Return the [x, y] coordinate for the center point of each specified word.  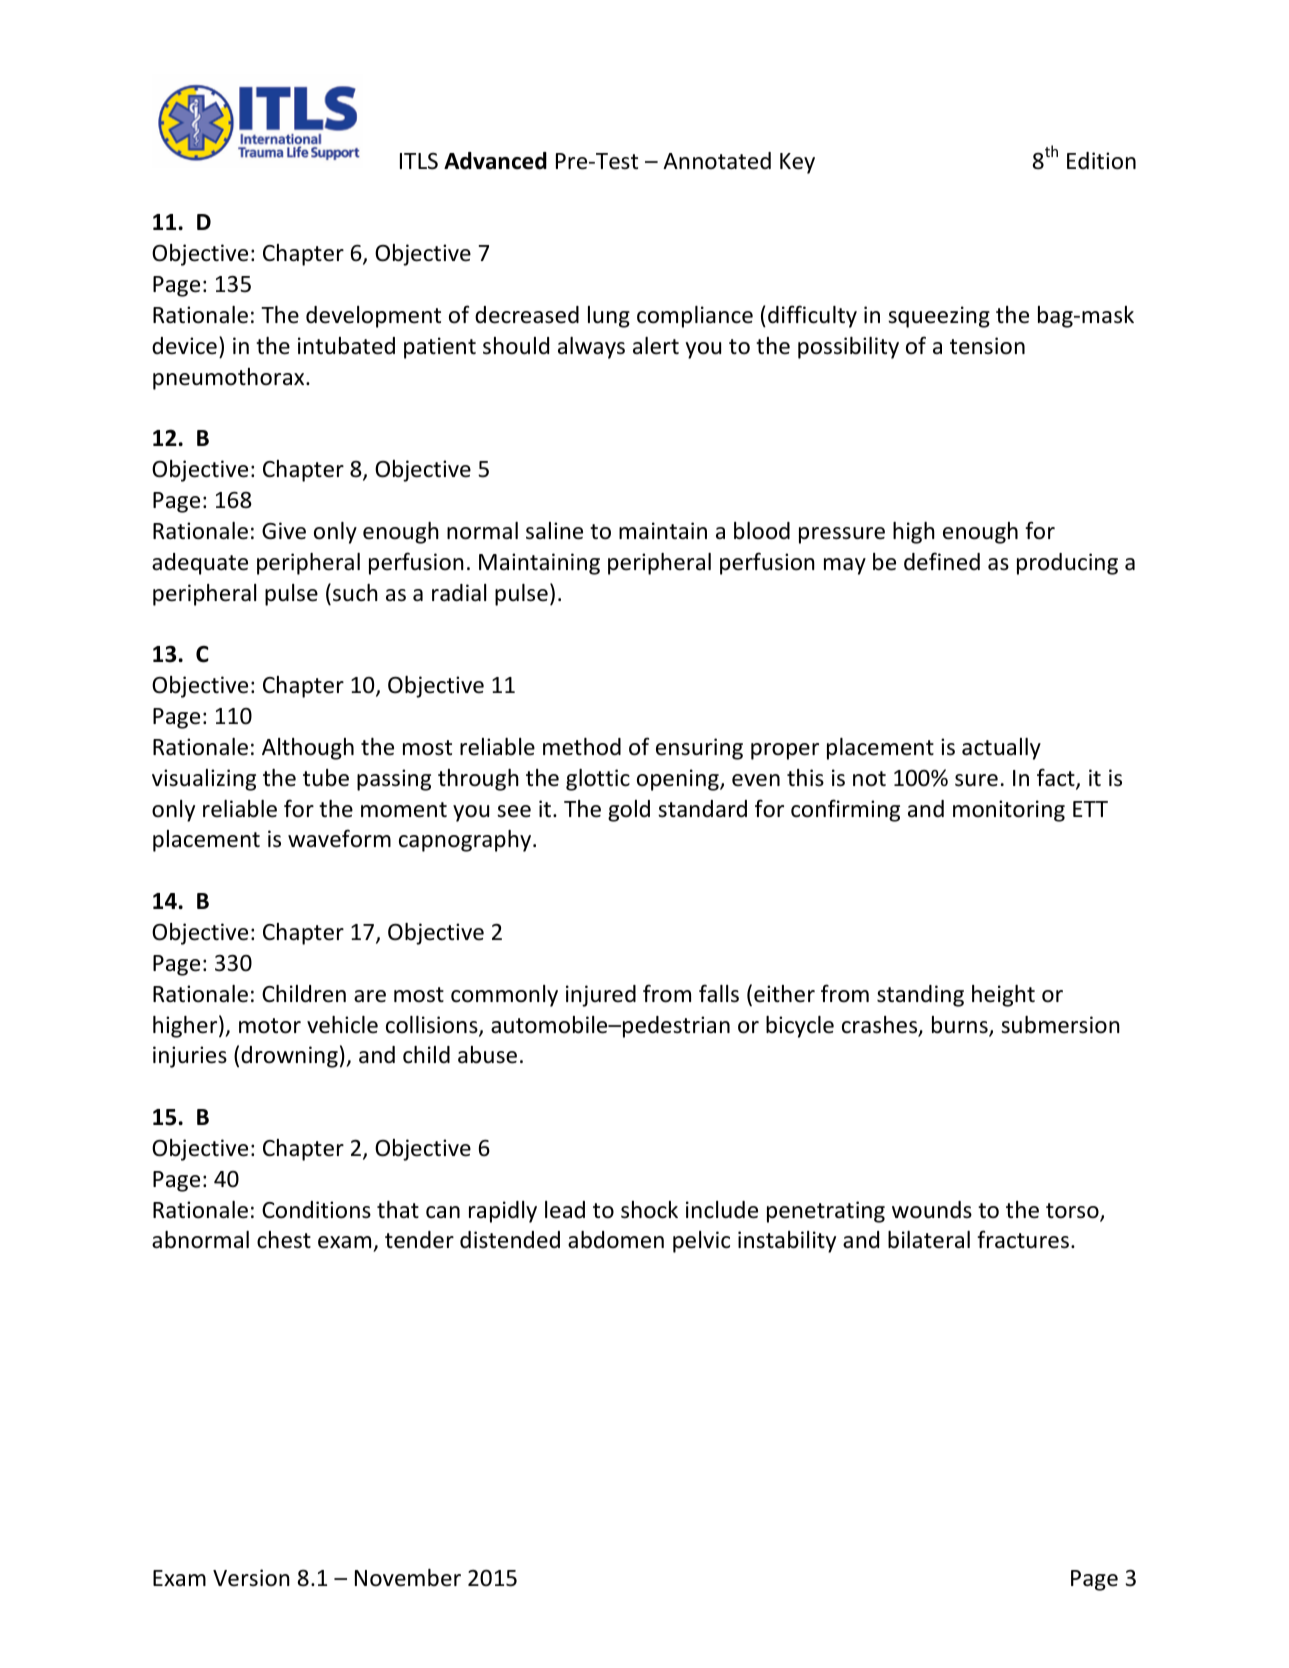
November [408, 1578]
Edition [1101, 161]
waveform [339, 838]
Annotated [717, 161]
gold [629, 811]
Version [251, 1578]
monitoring [1009, 811]
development [373, 317]
